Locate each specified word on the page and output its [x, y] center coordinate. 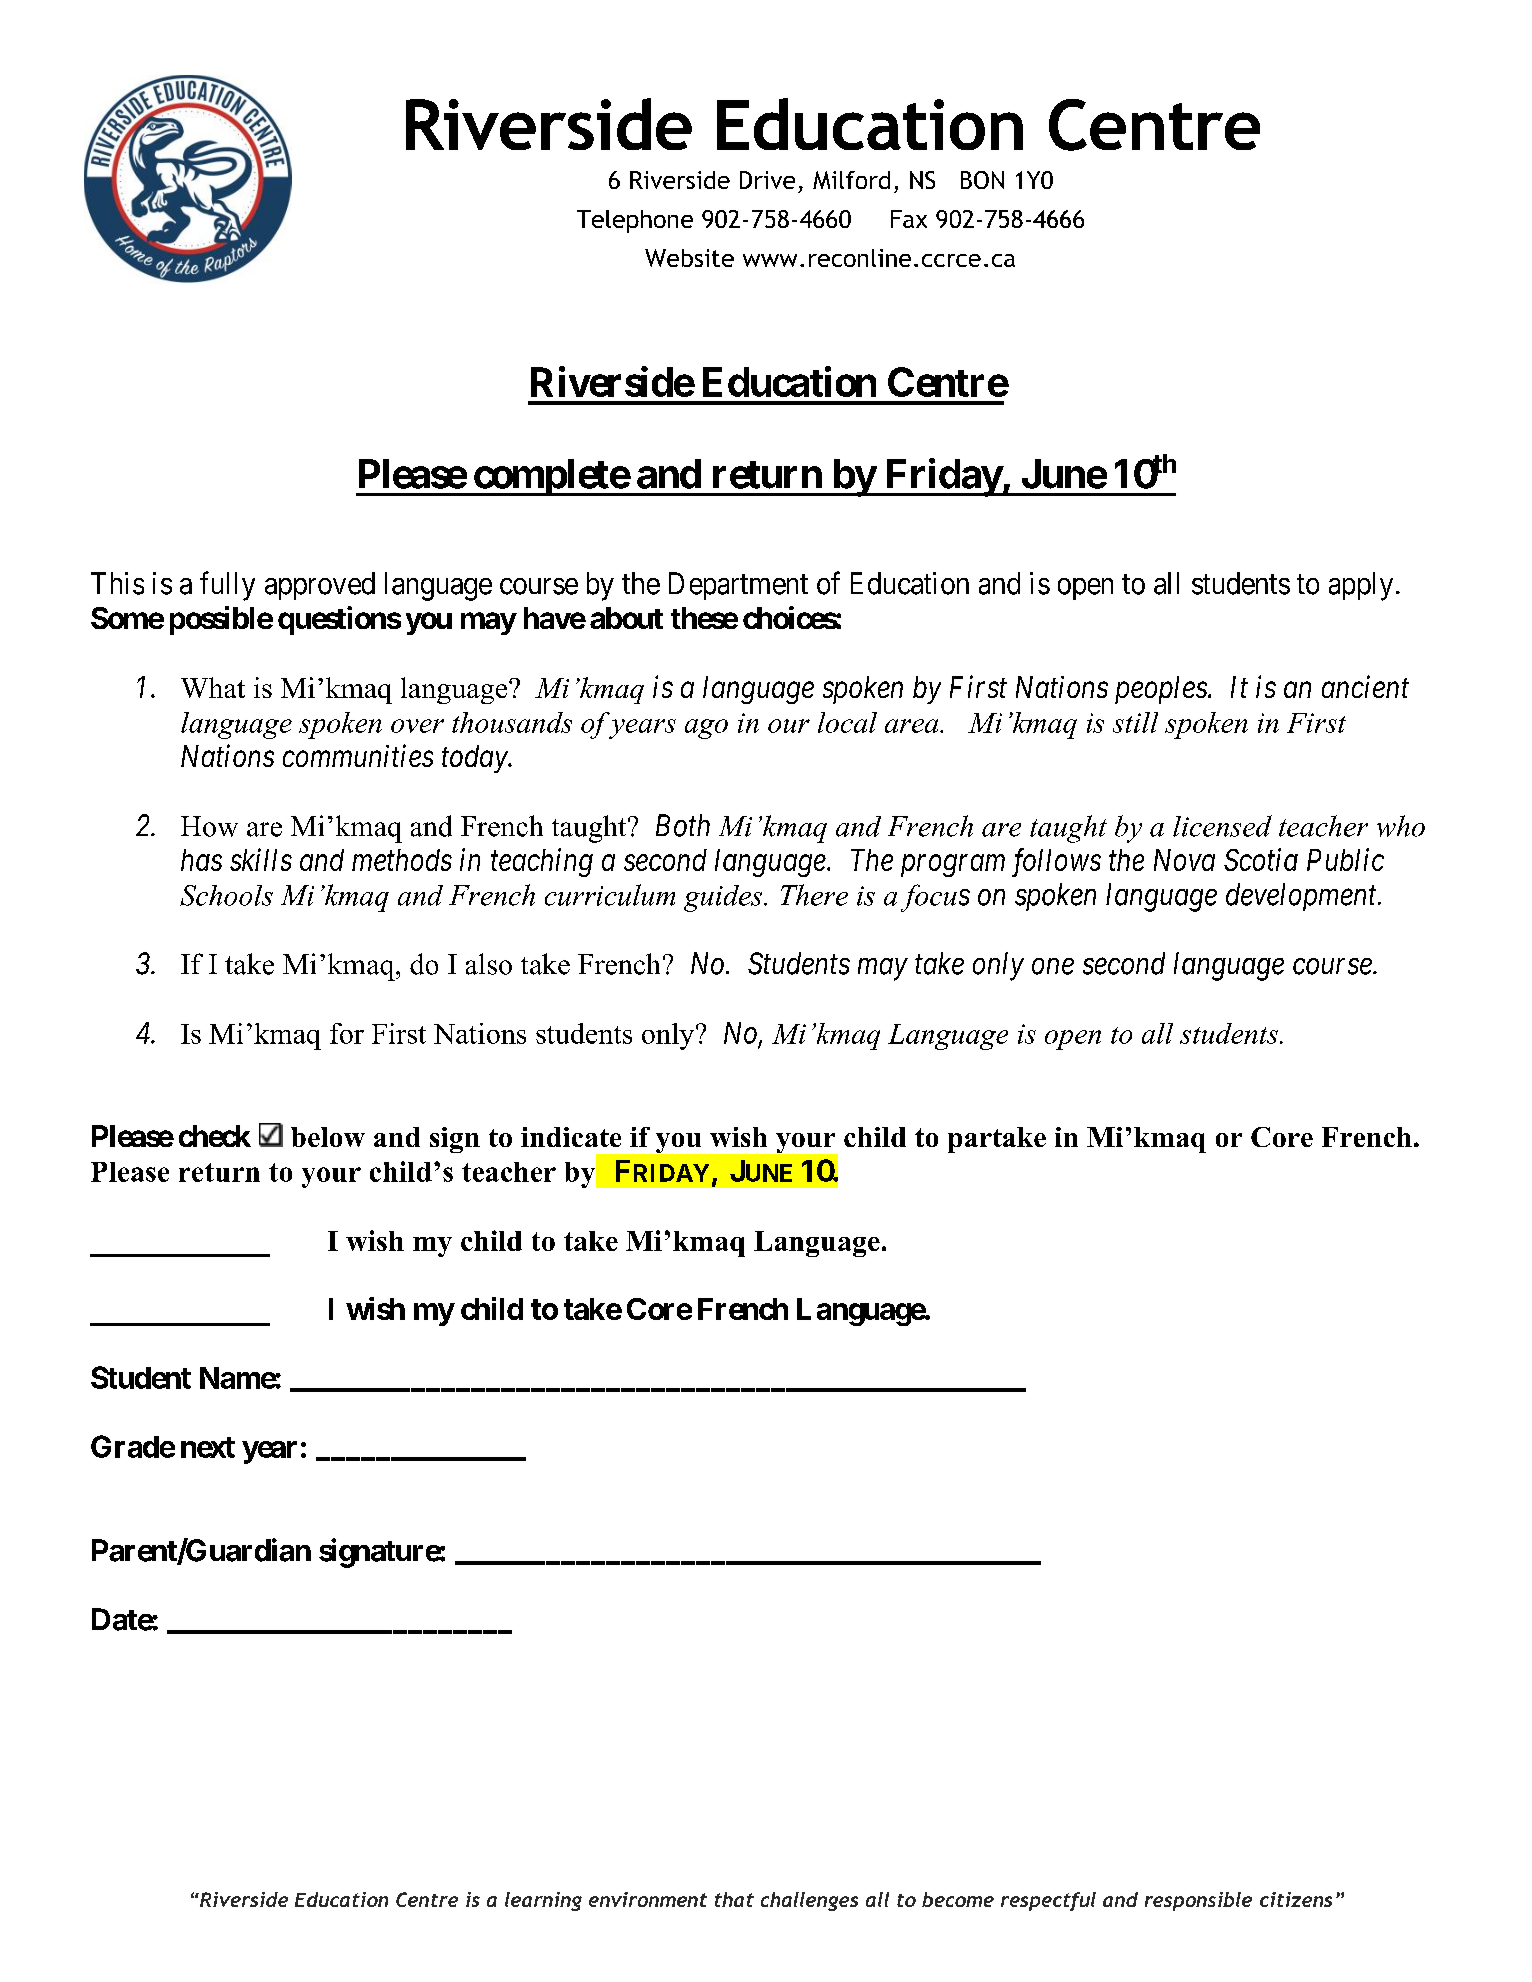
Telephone [635, 221]
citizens [1296, 1899]
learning [543, 1901]
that [734, 1899]
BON [982, 180]
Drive [767, 180]
